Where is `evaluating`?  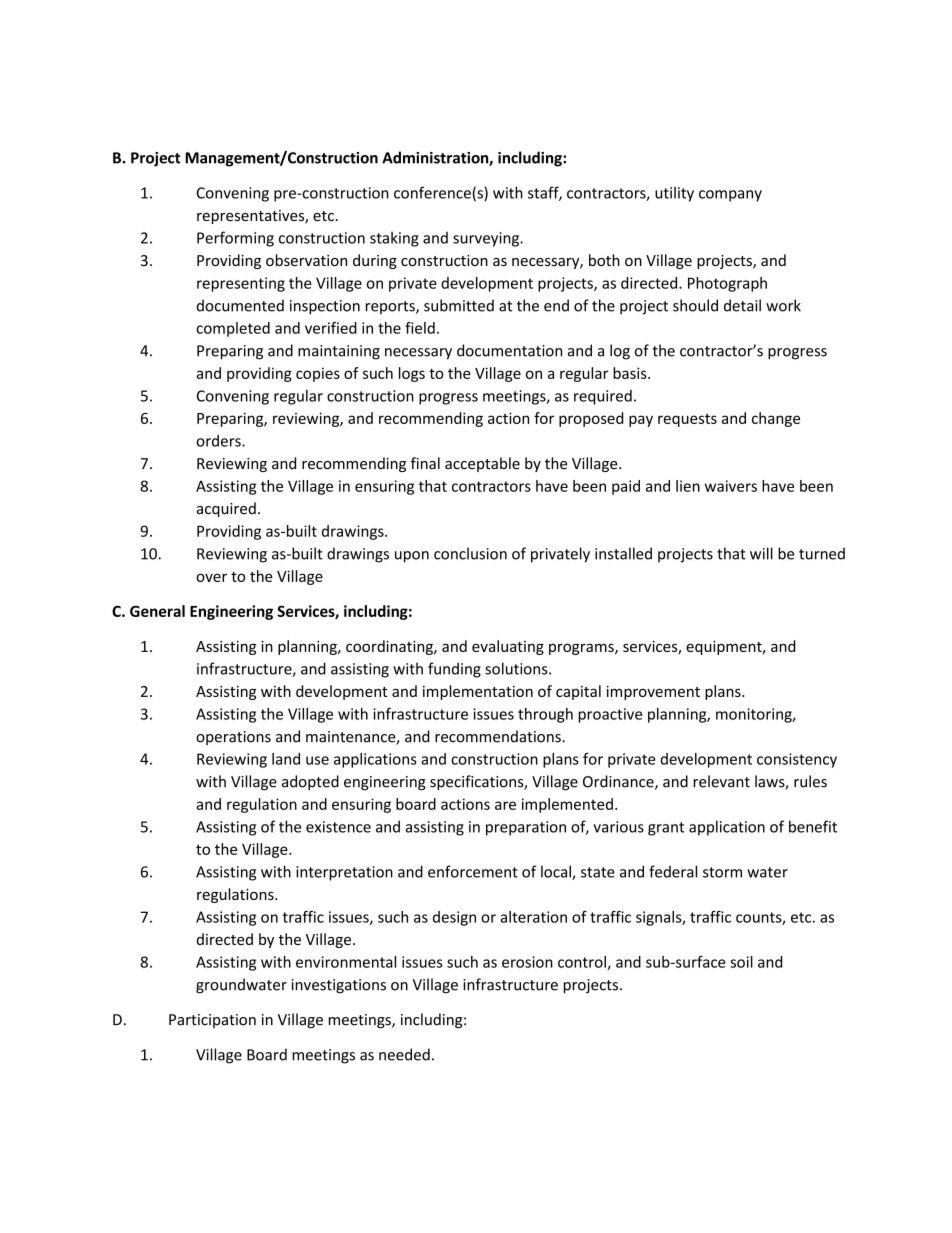 evaluating is located at coordinates (508, 647).
